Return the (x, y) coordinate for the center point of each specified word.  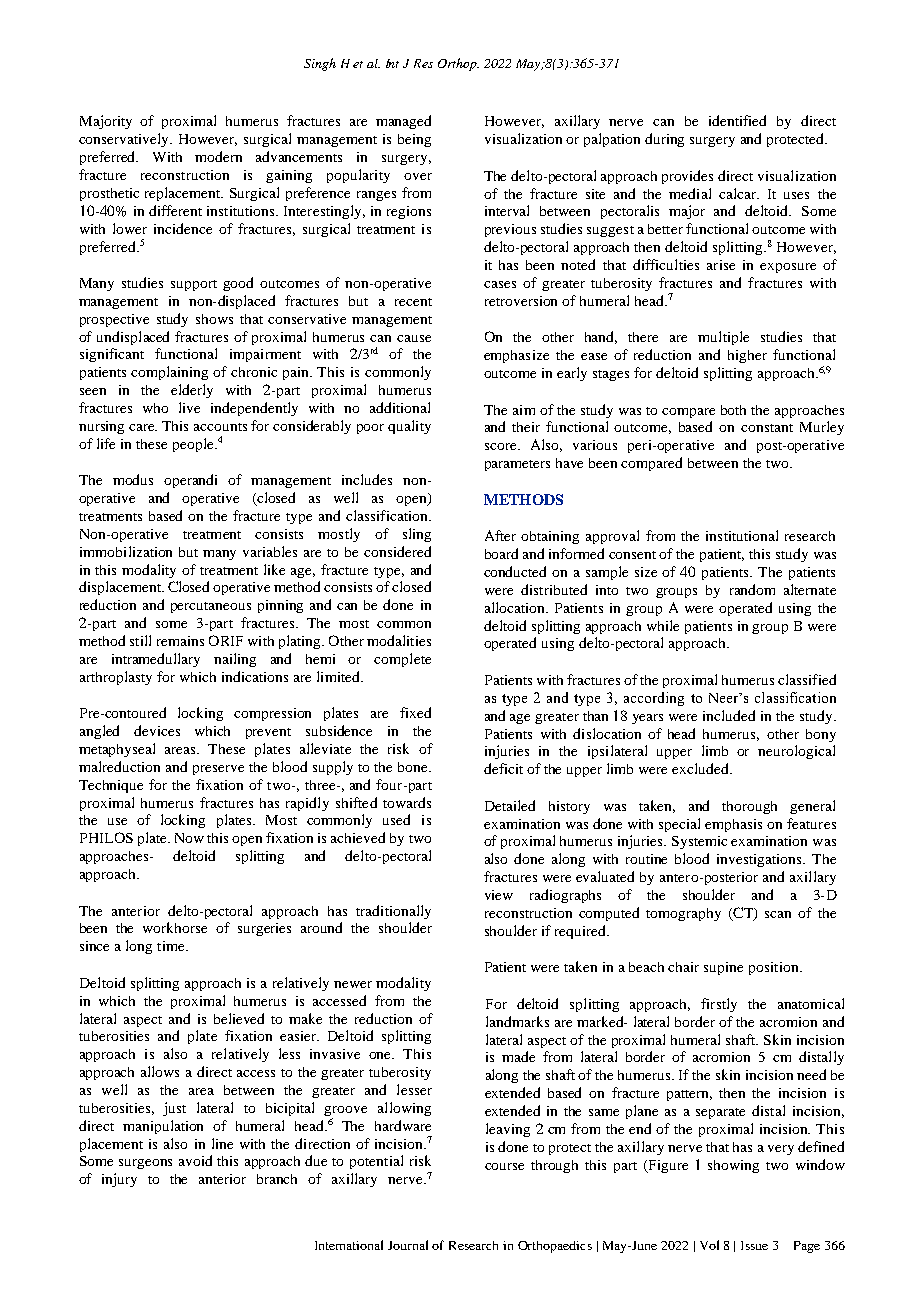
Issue (754, 1245)
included (729, 715)
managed (403, 122)
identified (737, 120)
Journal (408, 1245)
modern (218, 156)
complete (402, 660)
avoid (195, 1160)
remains (180, 641)
